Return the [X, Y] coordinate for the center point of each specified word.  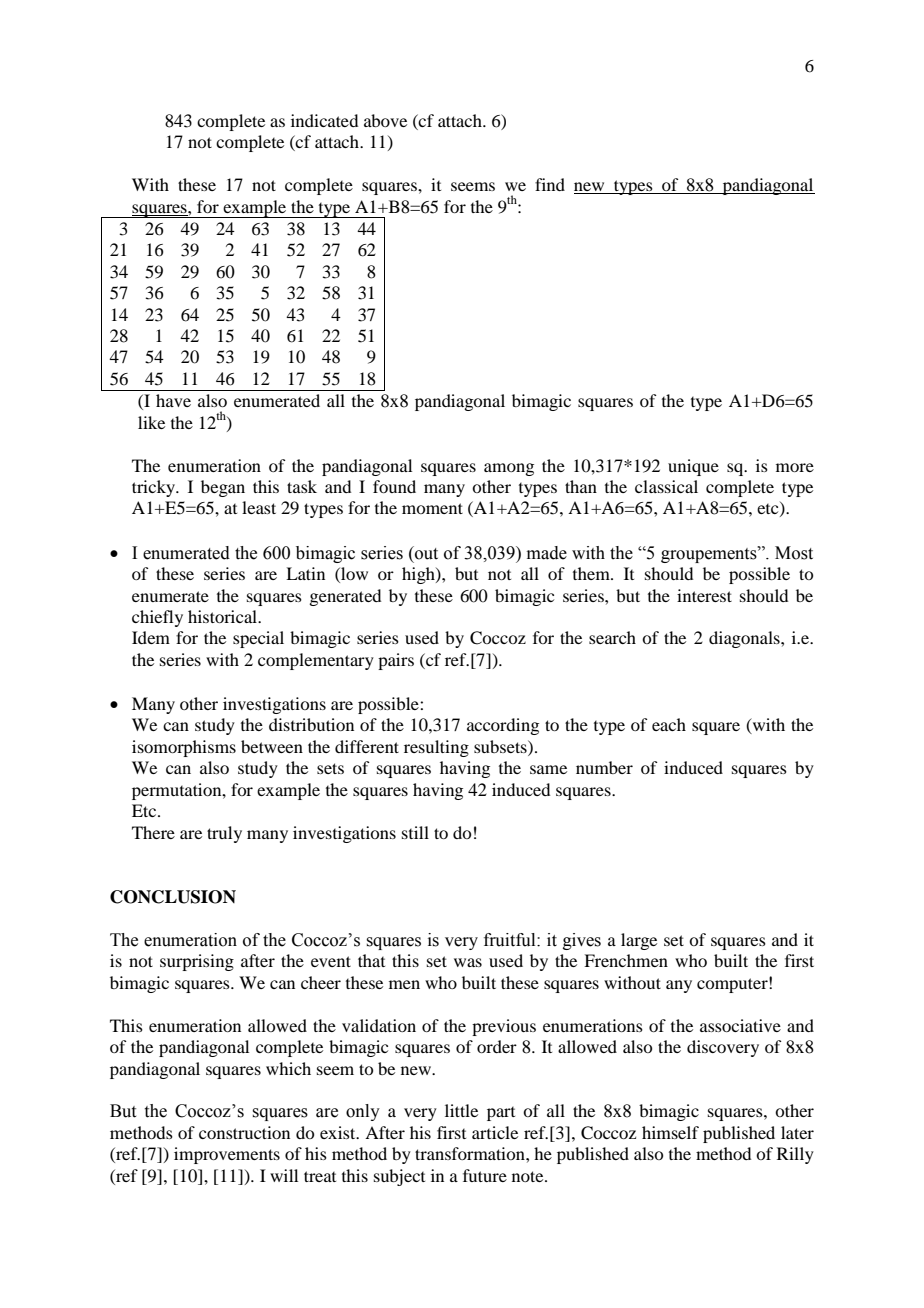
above [385, 120]
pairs [396, 661]
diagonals [745, 639]
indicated [324, 120]
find [550, 184]
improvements [227, 1155]
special [258, 639]
